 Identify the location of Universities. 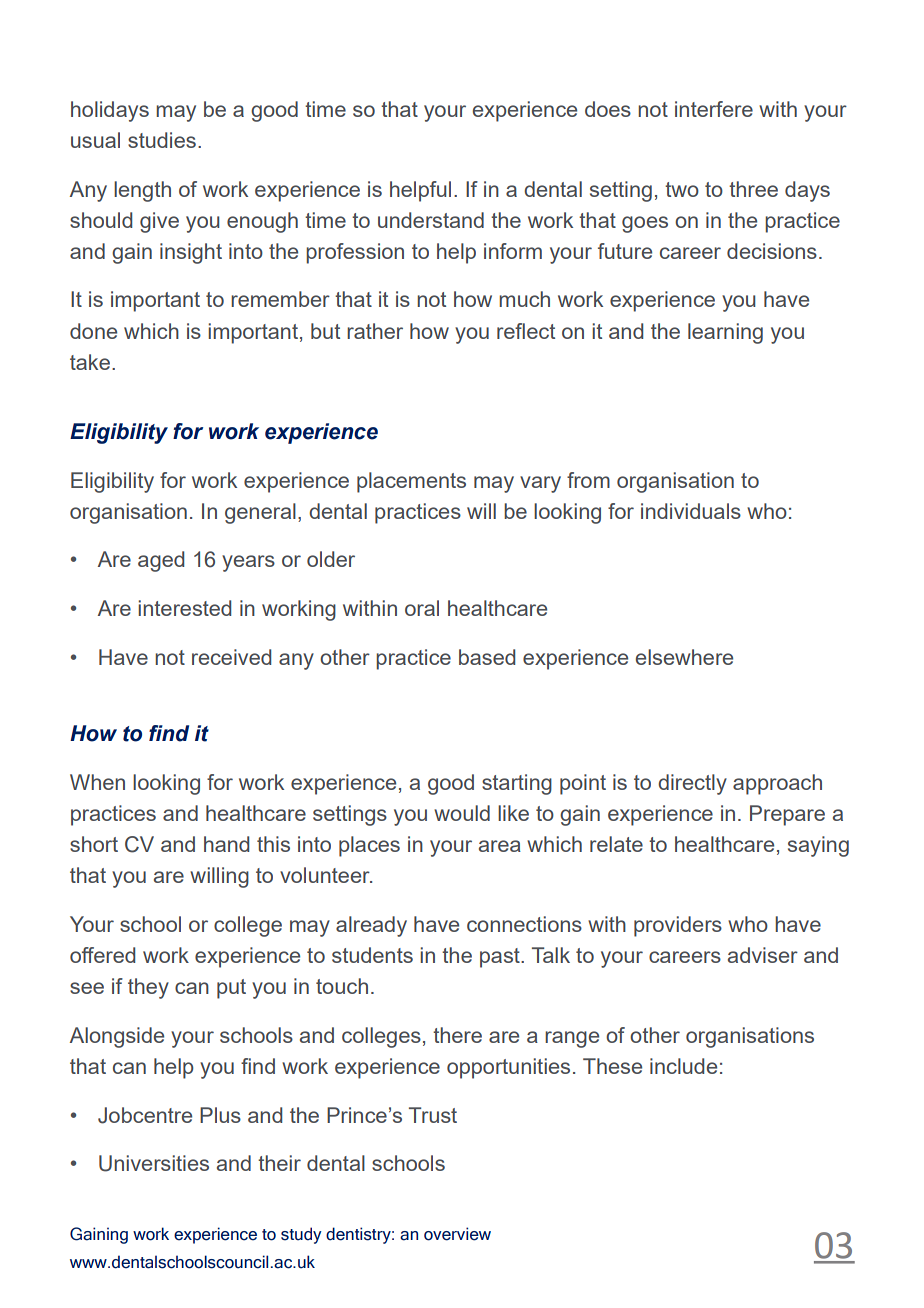
(154, 1163).
